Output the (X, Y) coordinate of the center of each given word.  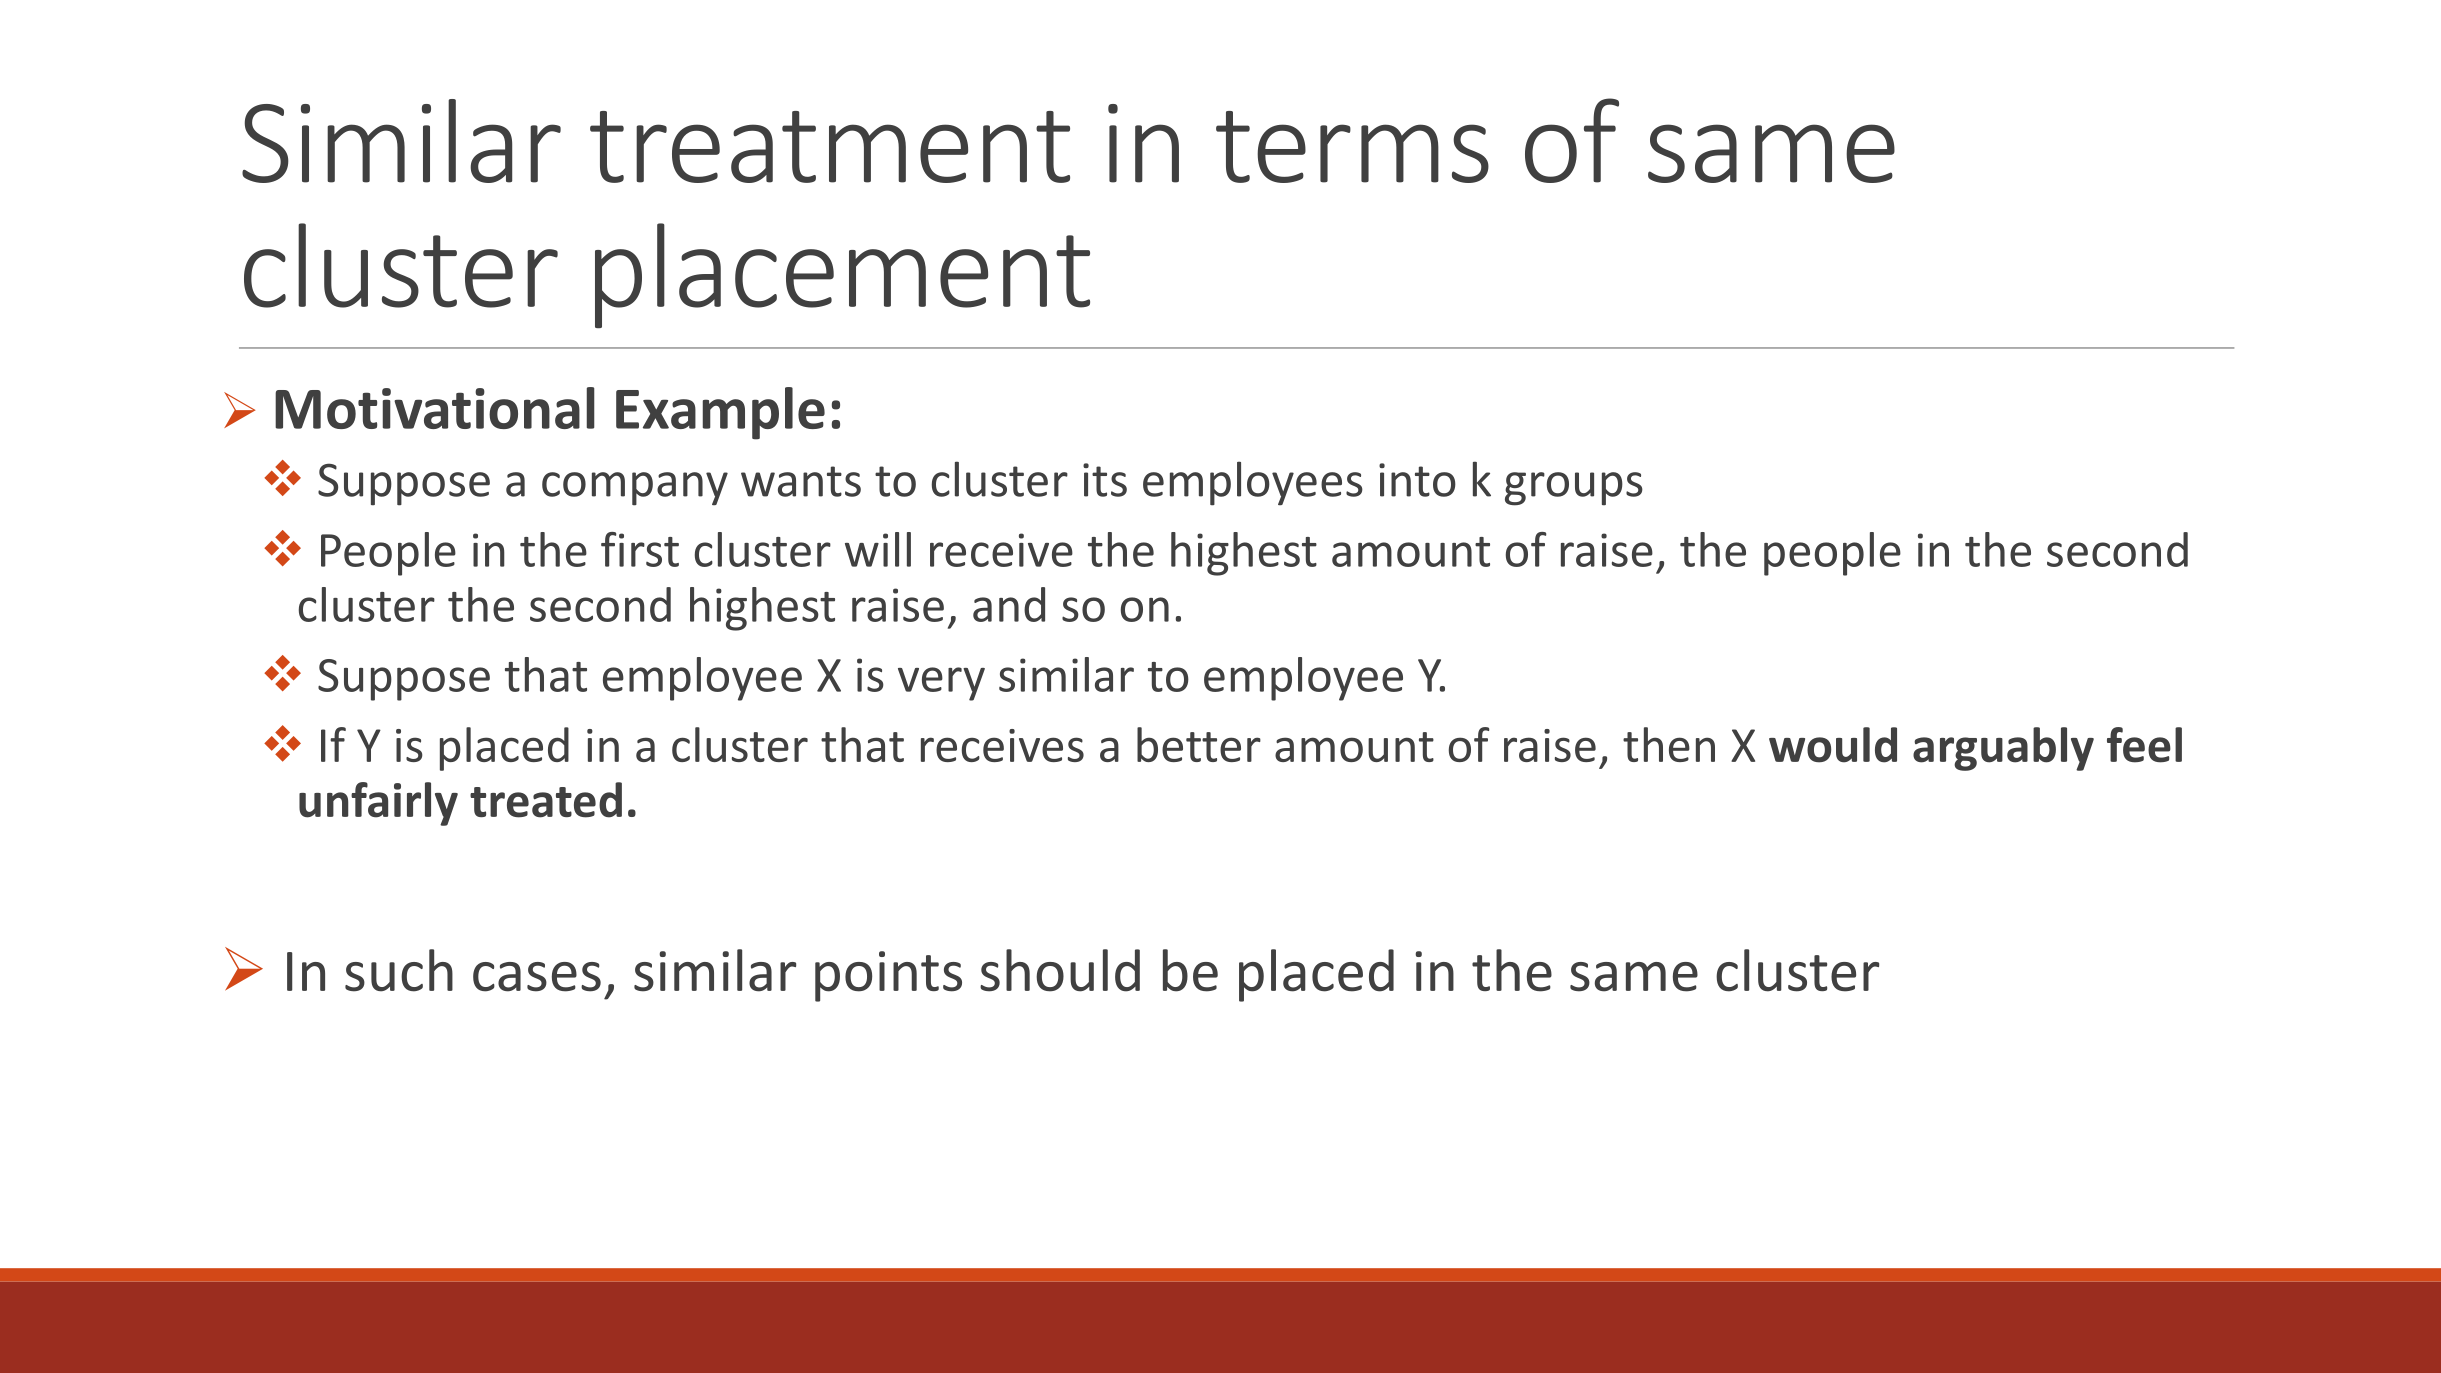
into (1417, 480)
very (941, 684)
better (1199, 744)
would (1833, 745)
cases (537, 977)
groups (1574, 489)
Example (720, 413)
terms (1352, 147)
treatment (830, 147)
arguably (2003, 749)
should (1060, 970)
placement (842, 275)
